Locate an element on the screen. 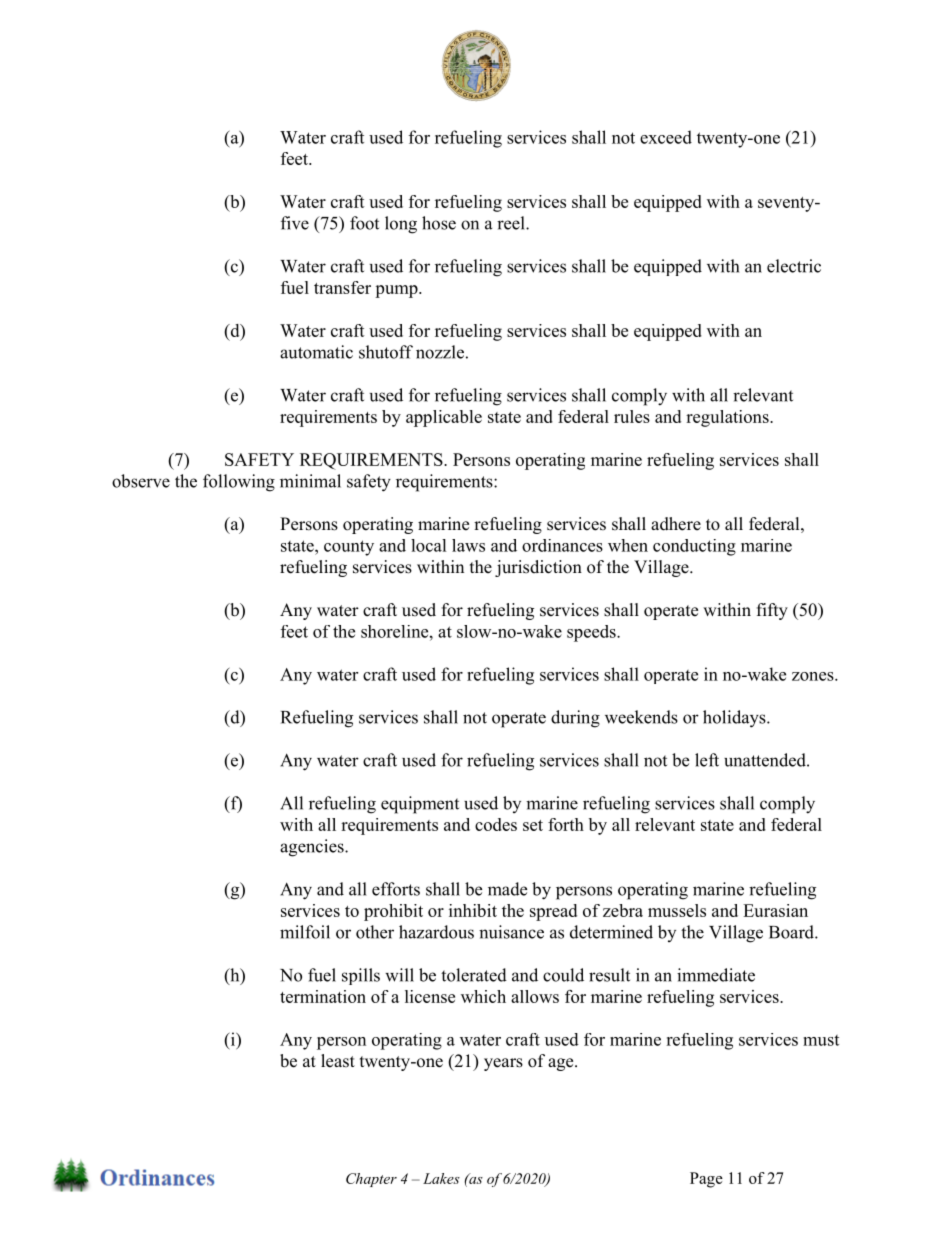  Chapter is located at coordinates (371, 1180).
